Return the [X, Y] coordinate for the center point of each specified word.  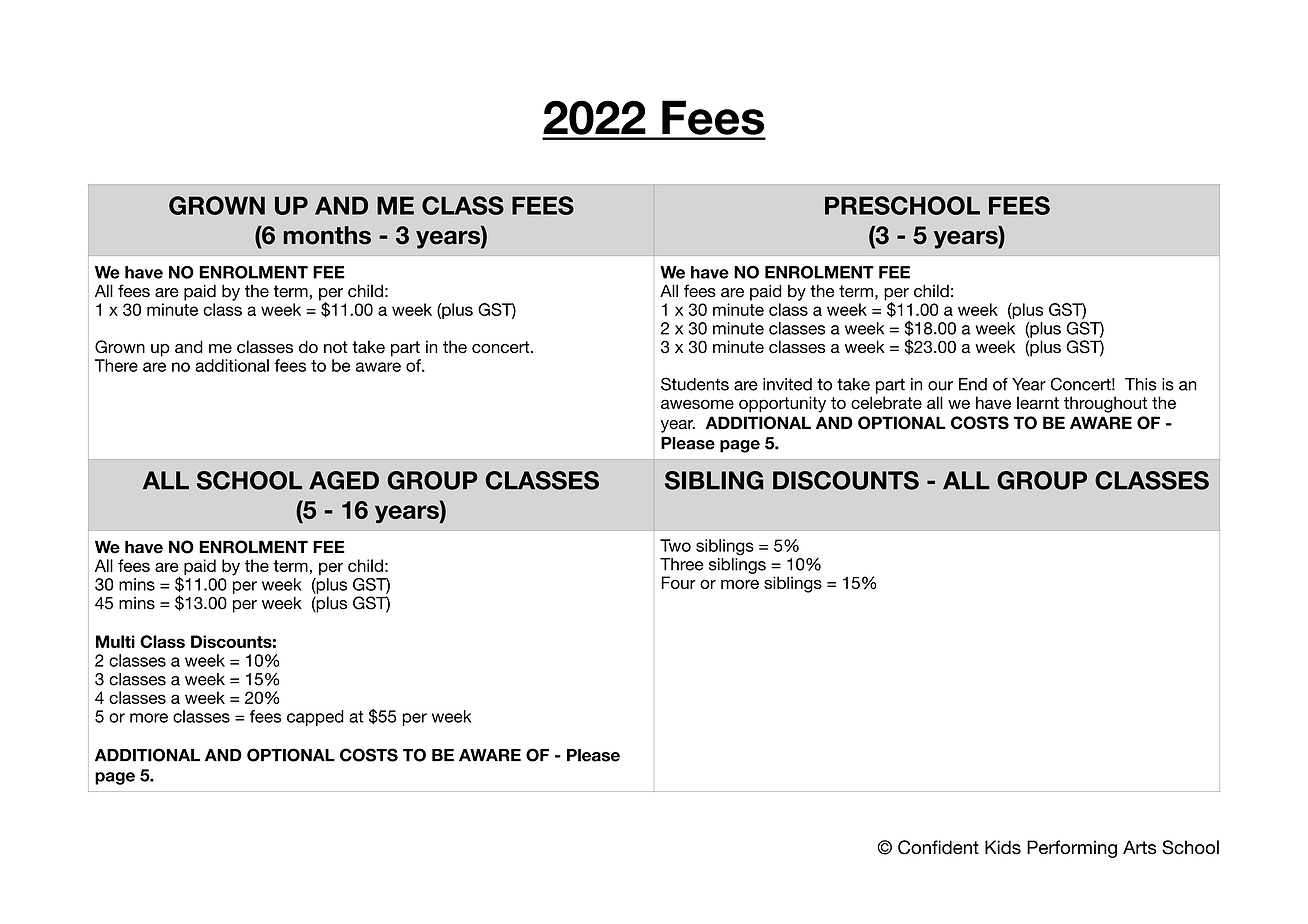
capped [315, 718]
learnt [1038, 402]
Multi [115, 641]
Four [678, 582]
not [336, 347]
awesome [697, 404]
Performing [1072, 849]
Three [681, 564]
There [116, 365]
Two [675, 545]
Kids [1003, 847]
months [327, 235]
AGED [344, 480]
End [973, 384]
